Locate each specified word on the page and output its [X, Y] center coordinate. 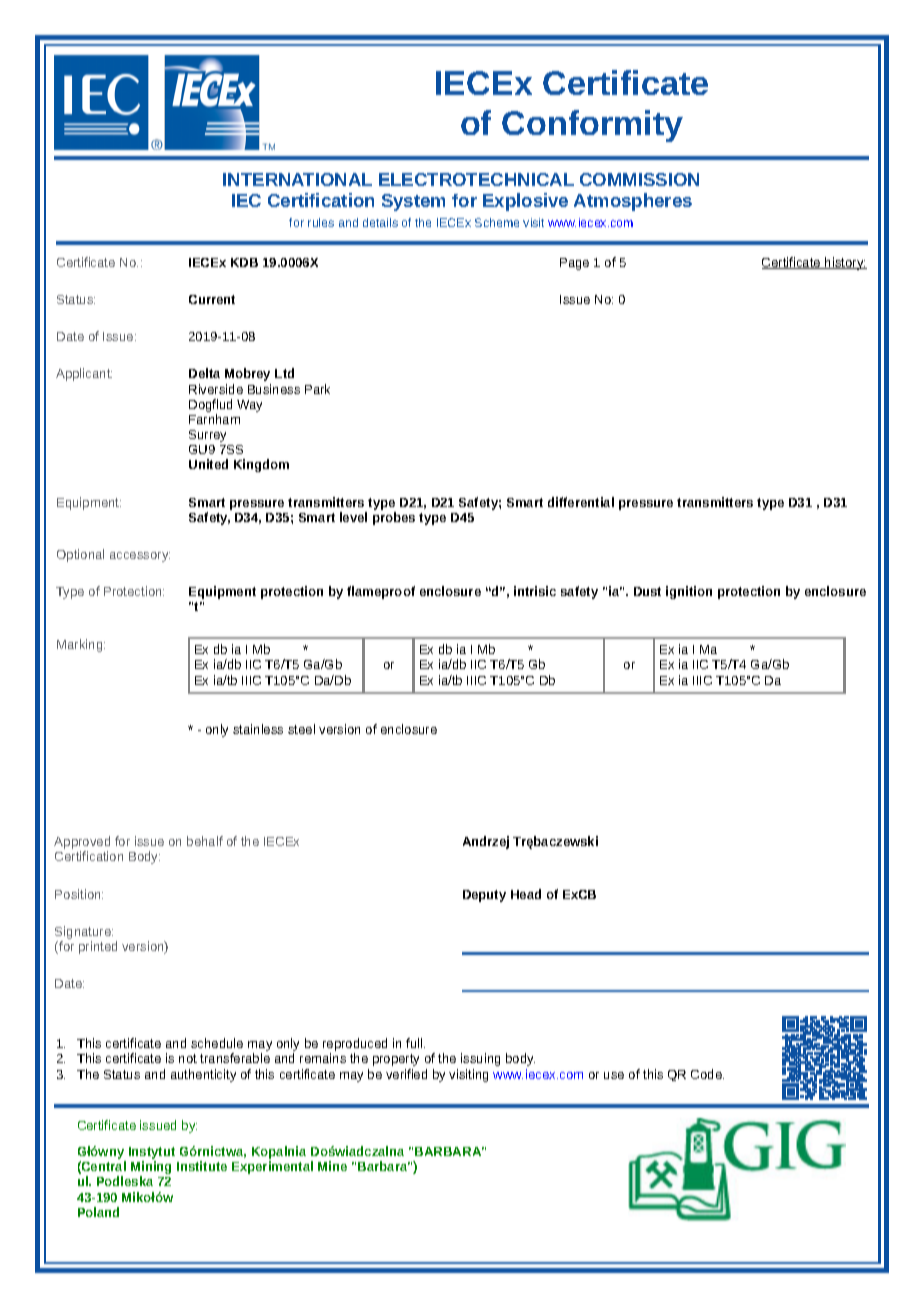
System [413, 202]
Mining [151, 1169]
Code [707, 1074]
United [208, 464]
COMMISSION [639, 179]
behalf [205, 841]
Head [526, 894]
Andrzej [486, 842]
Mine [332, 1166]
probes [394, 518]
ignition [689, 592]
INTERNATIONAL [297, 179]
